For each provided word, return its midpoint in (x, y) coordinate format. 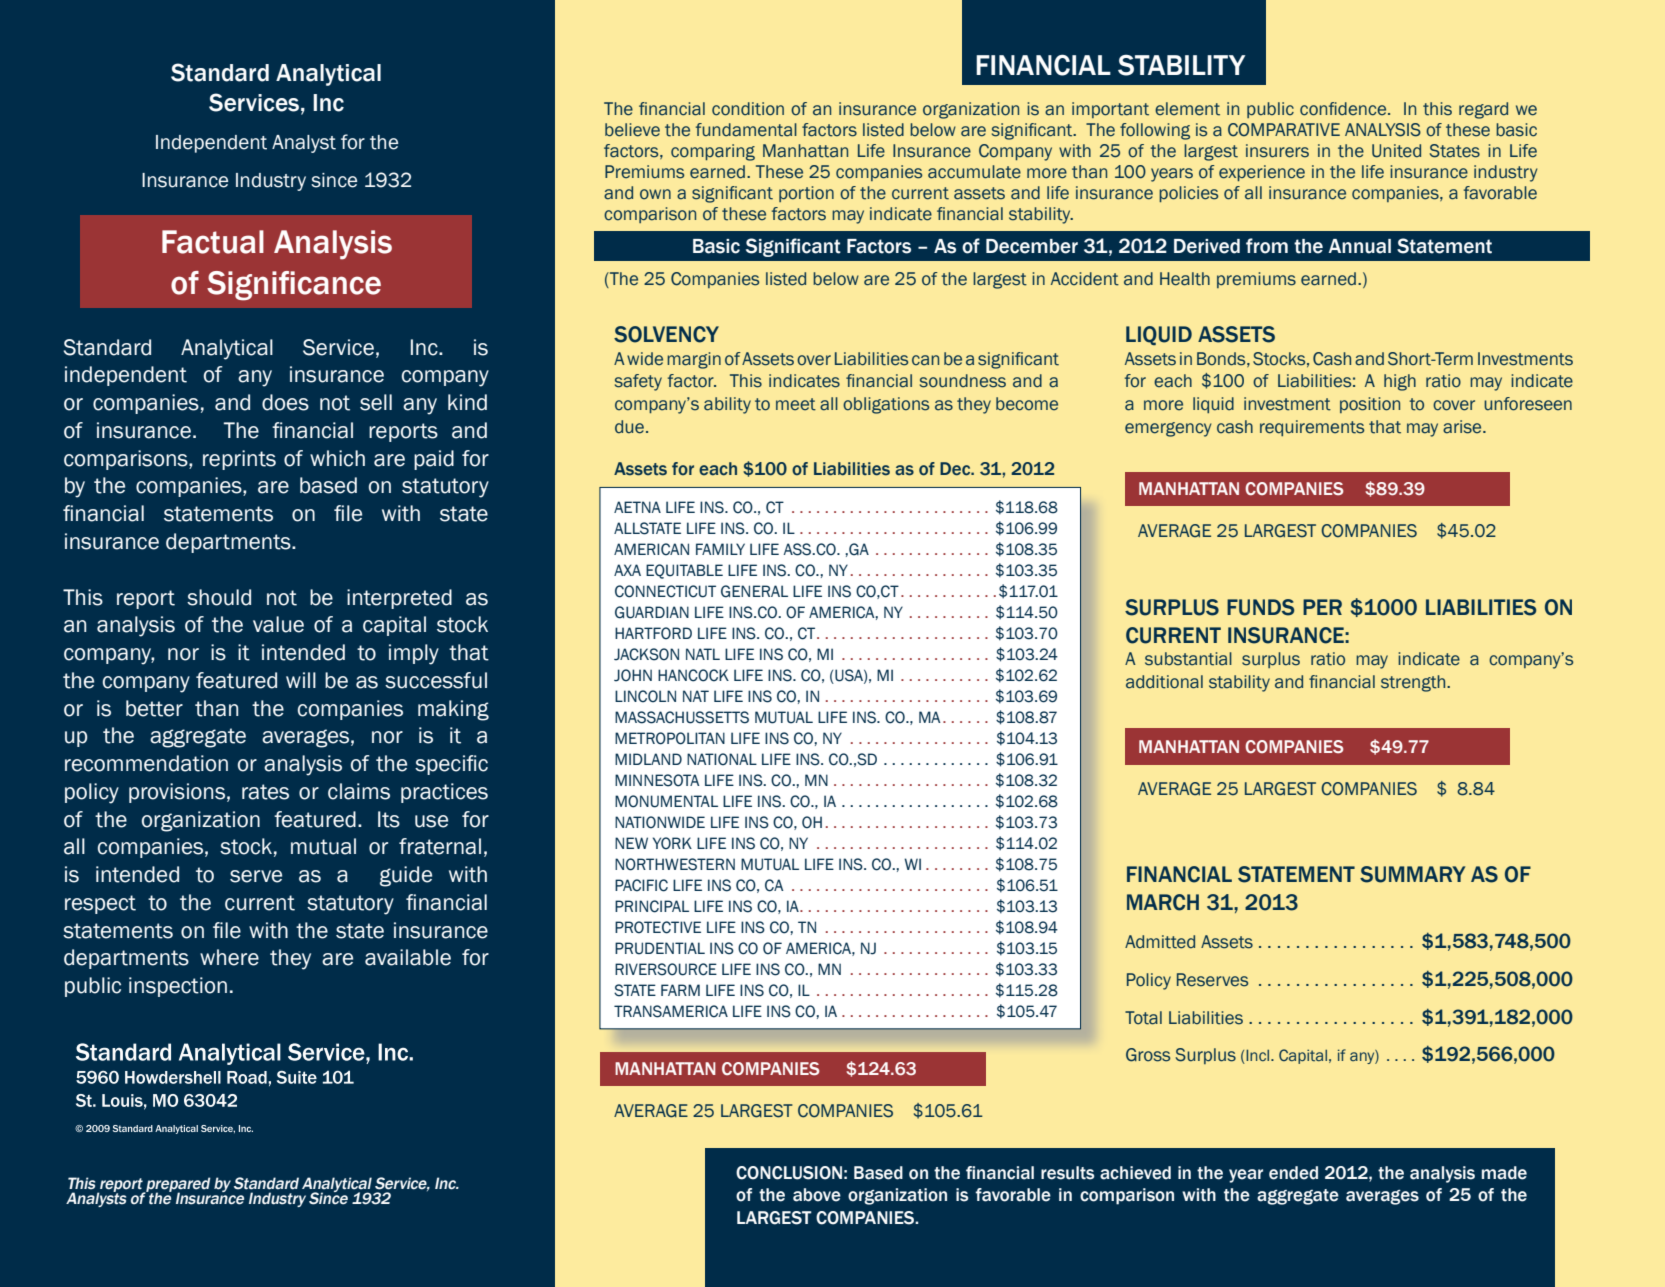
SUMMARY (1412, 874)
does (285, 402)
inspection (178, 987)
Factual (213, 242)
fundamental (746, 130)
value (278, 624)
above (817, 1195)
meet (796, 404)
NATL (703, 654)
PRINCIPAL (652, 906)
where (229, 957)
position (1370, 405)
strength (1414, 683)
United (1396, 151)
